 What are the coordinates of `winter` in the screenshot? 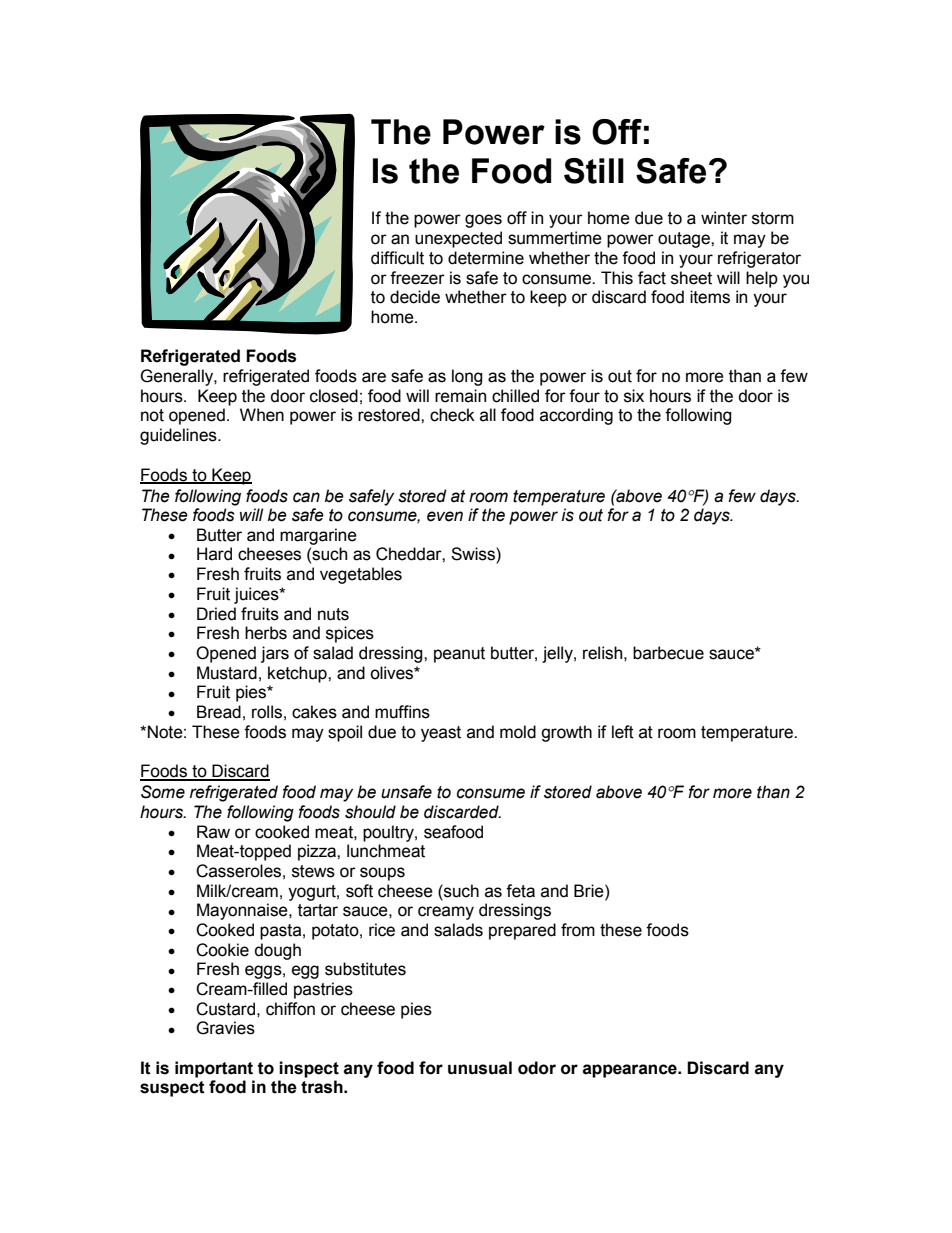 It's located at (724, 218).
